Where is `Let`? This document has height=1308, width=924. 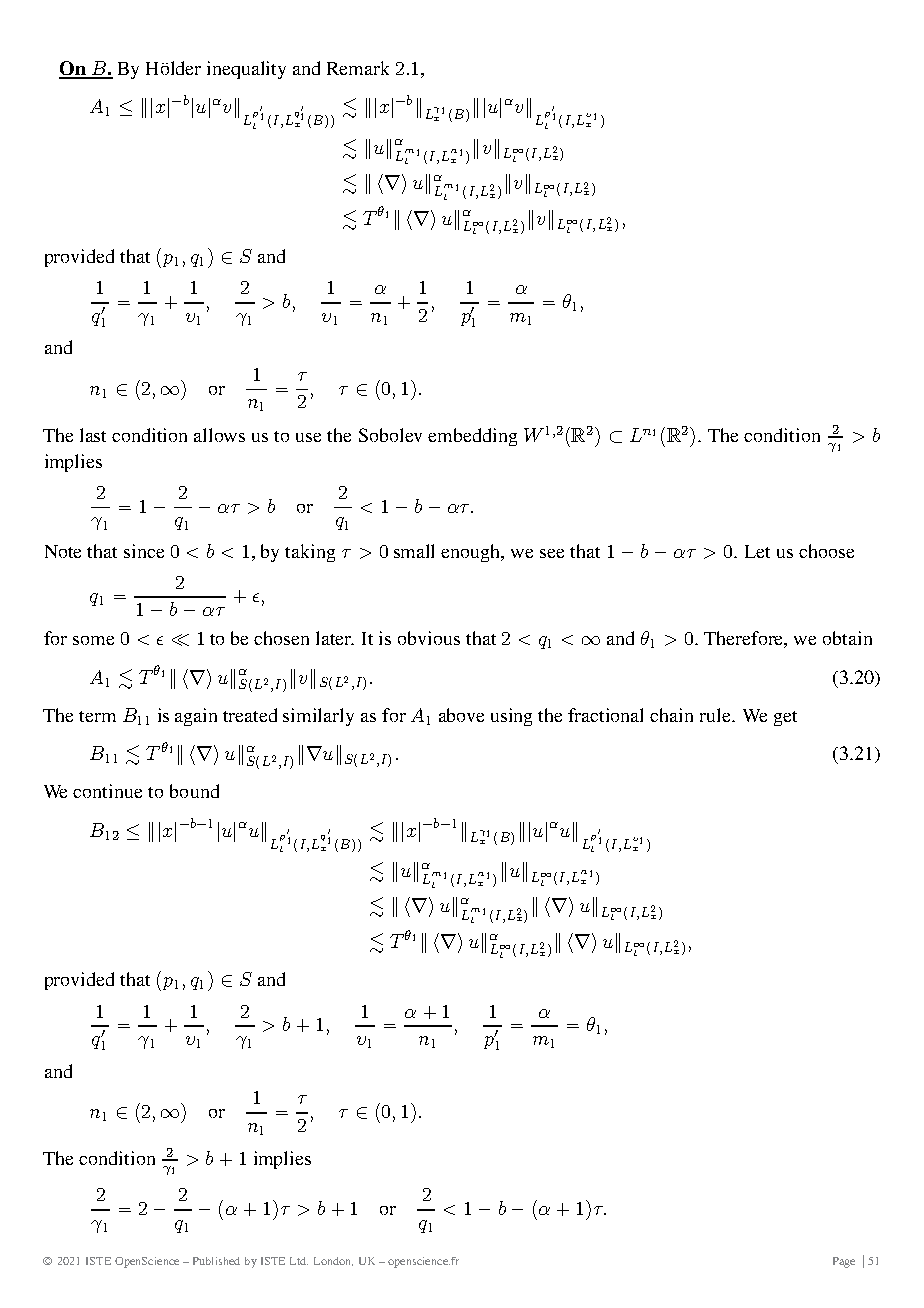
Let is located at coordinates (757, 551).
